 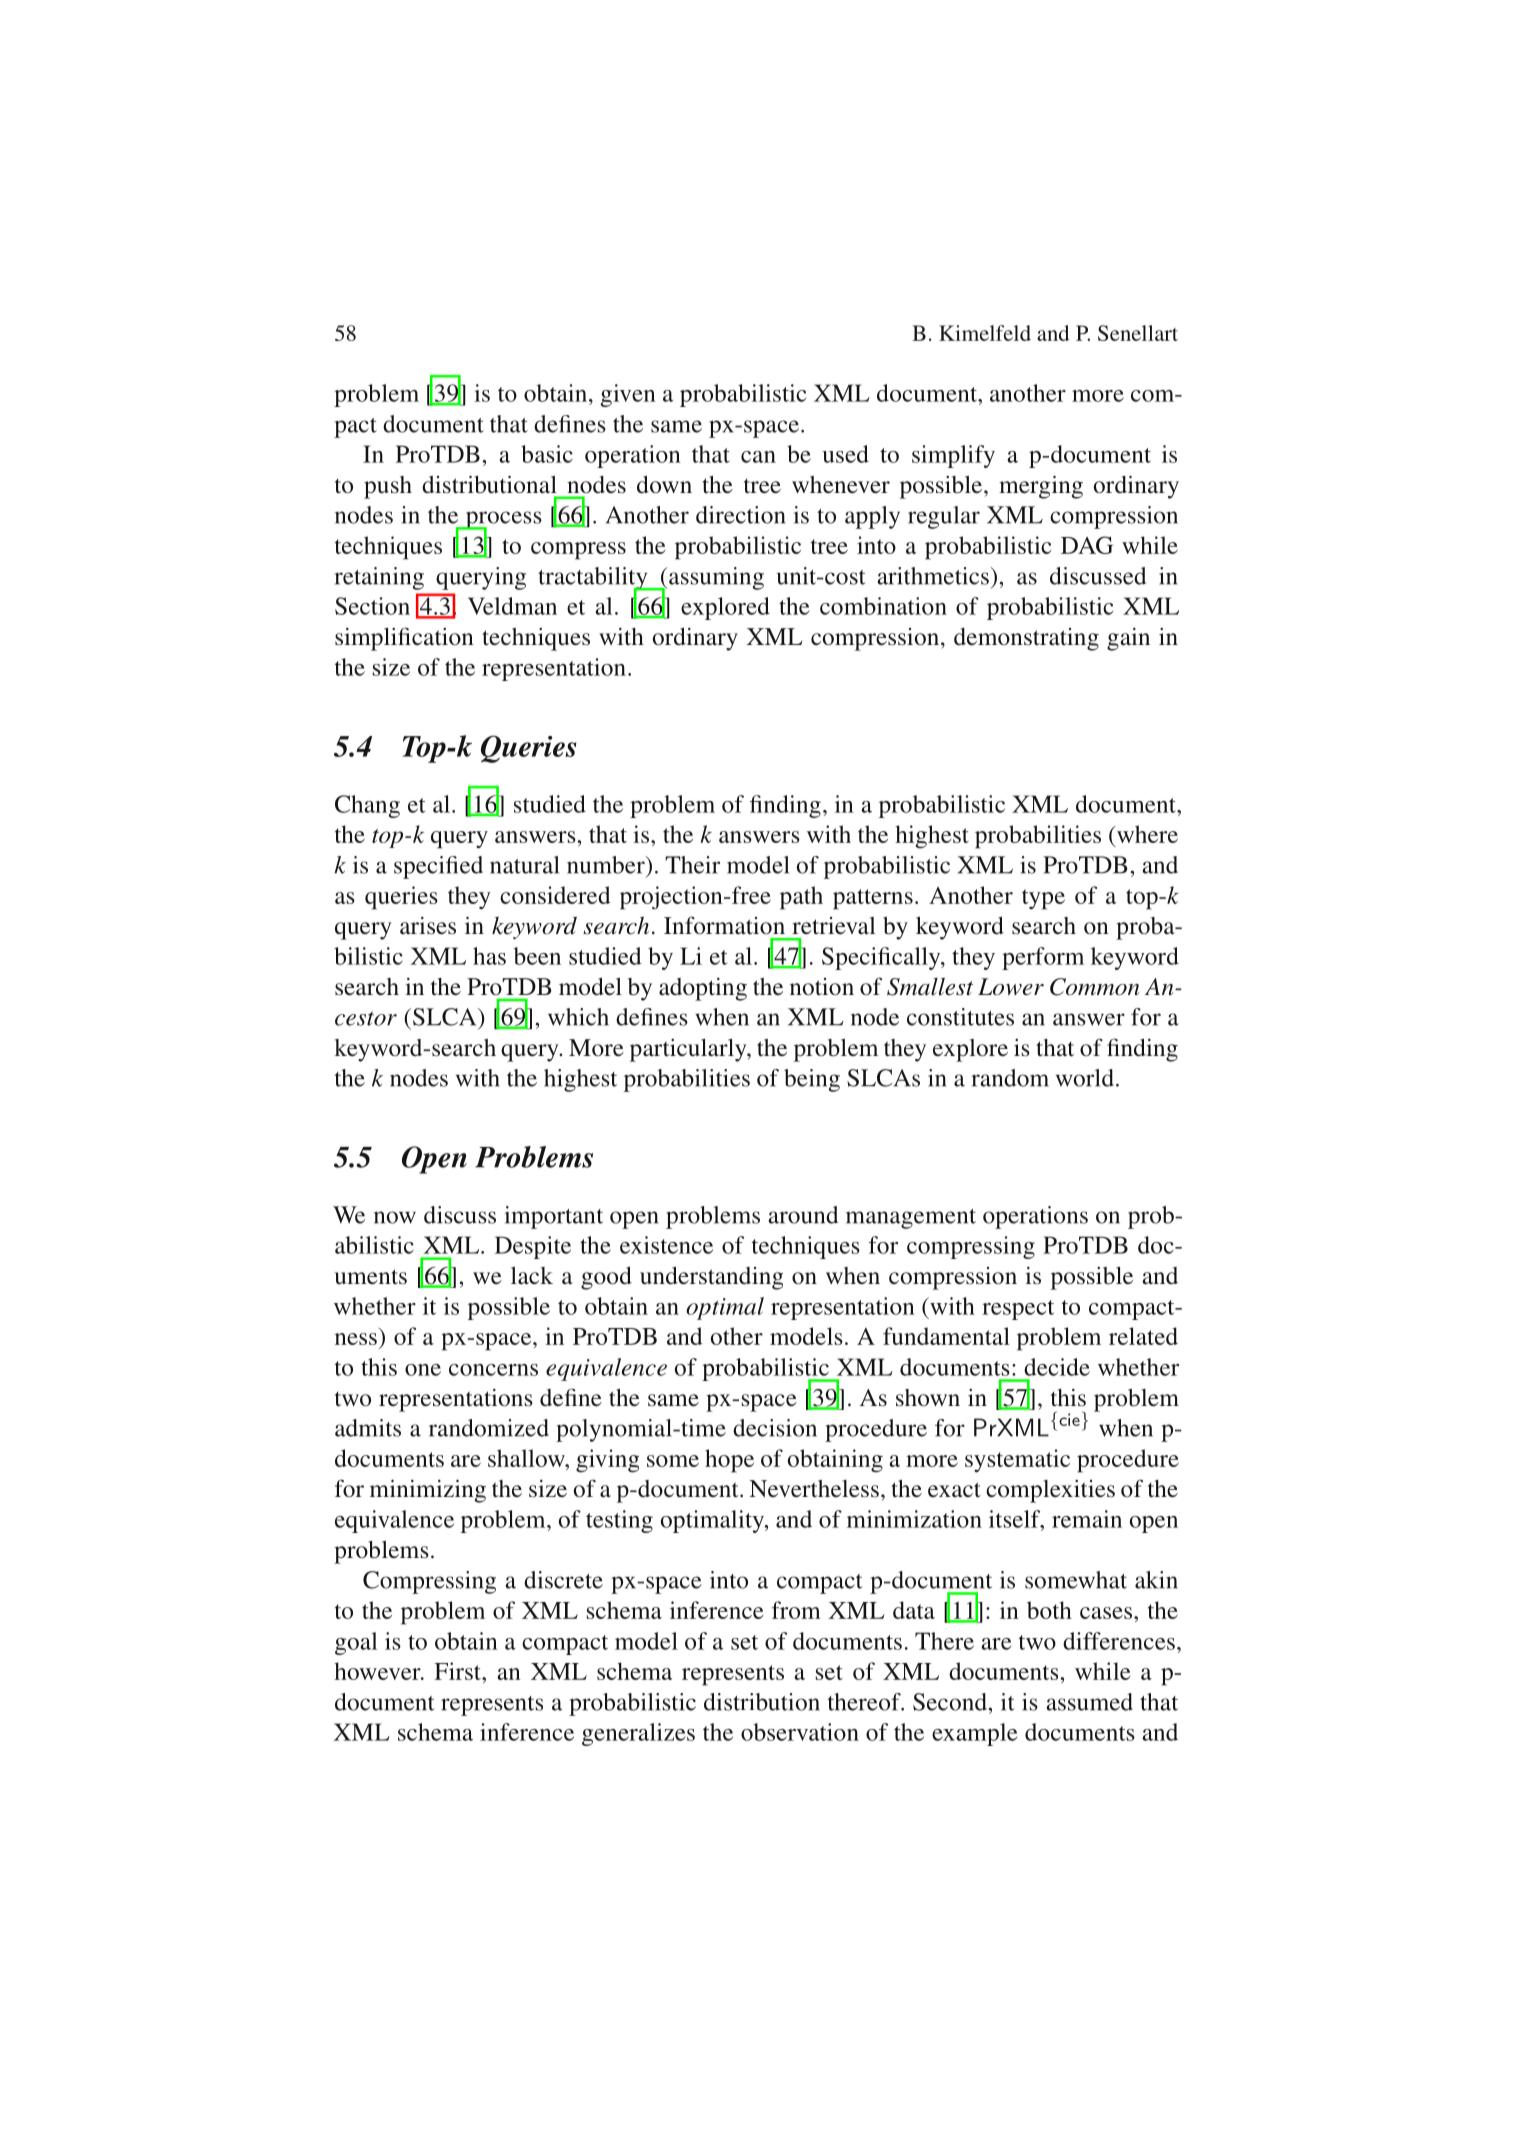 I want to click on can, so click(x=758, y=457).
